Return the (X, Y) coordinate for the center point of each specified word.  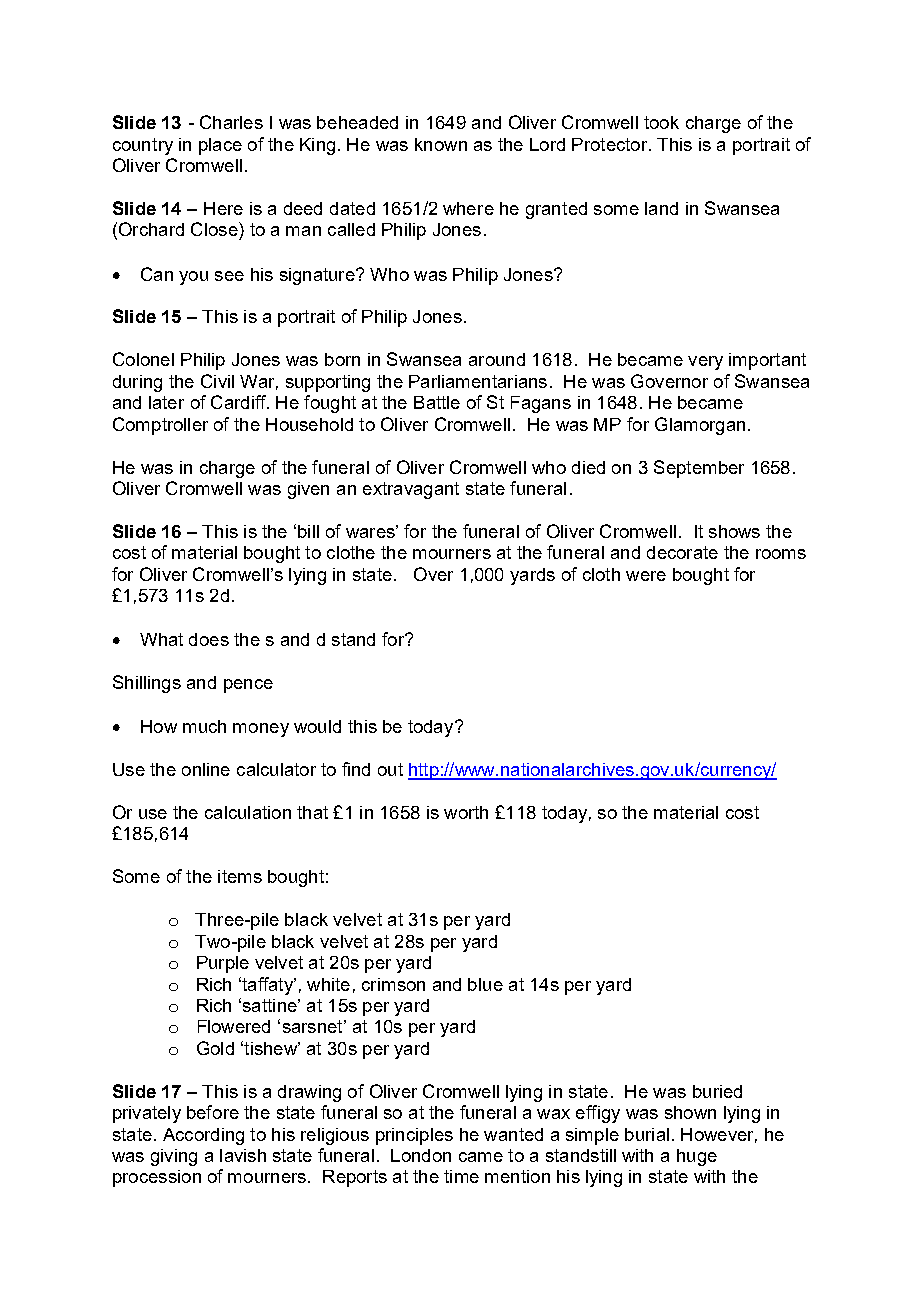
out (390, 769)
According (203, 1136)
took (661, 122)
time (461, 1176)
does (209, 639)
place (220, 146)
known (441, 144)
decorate (682, 552)
